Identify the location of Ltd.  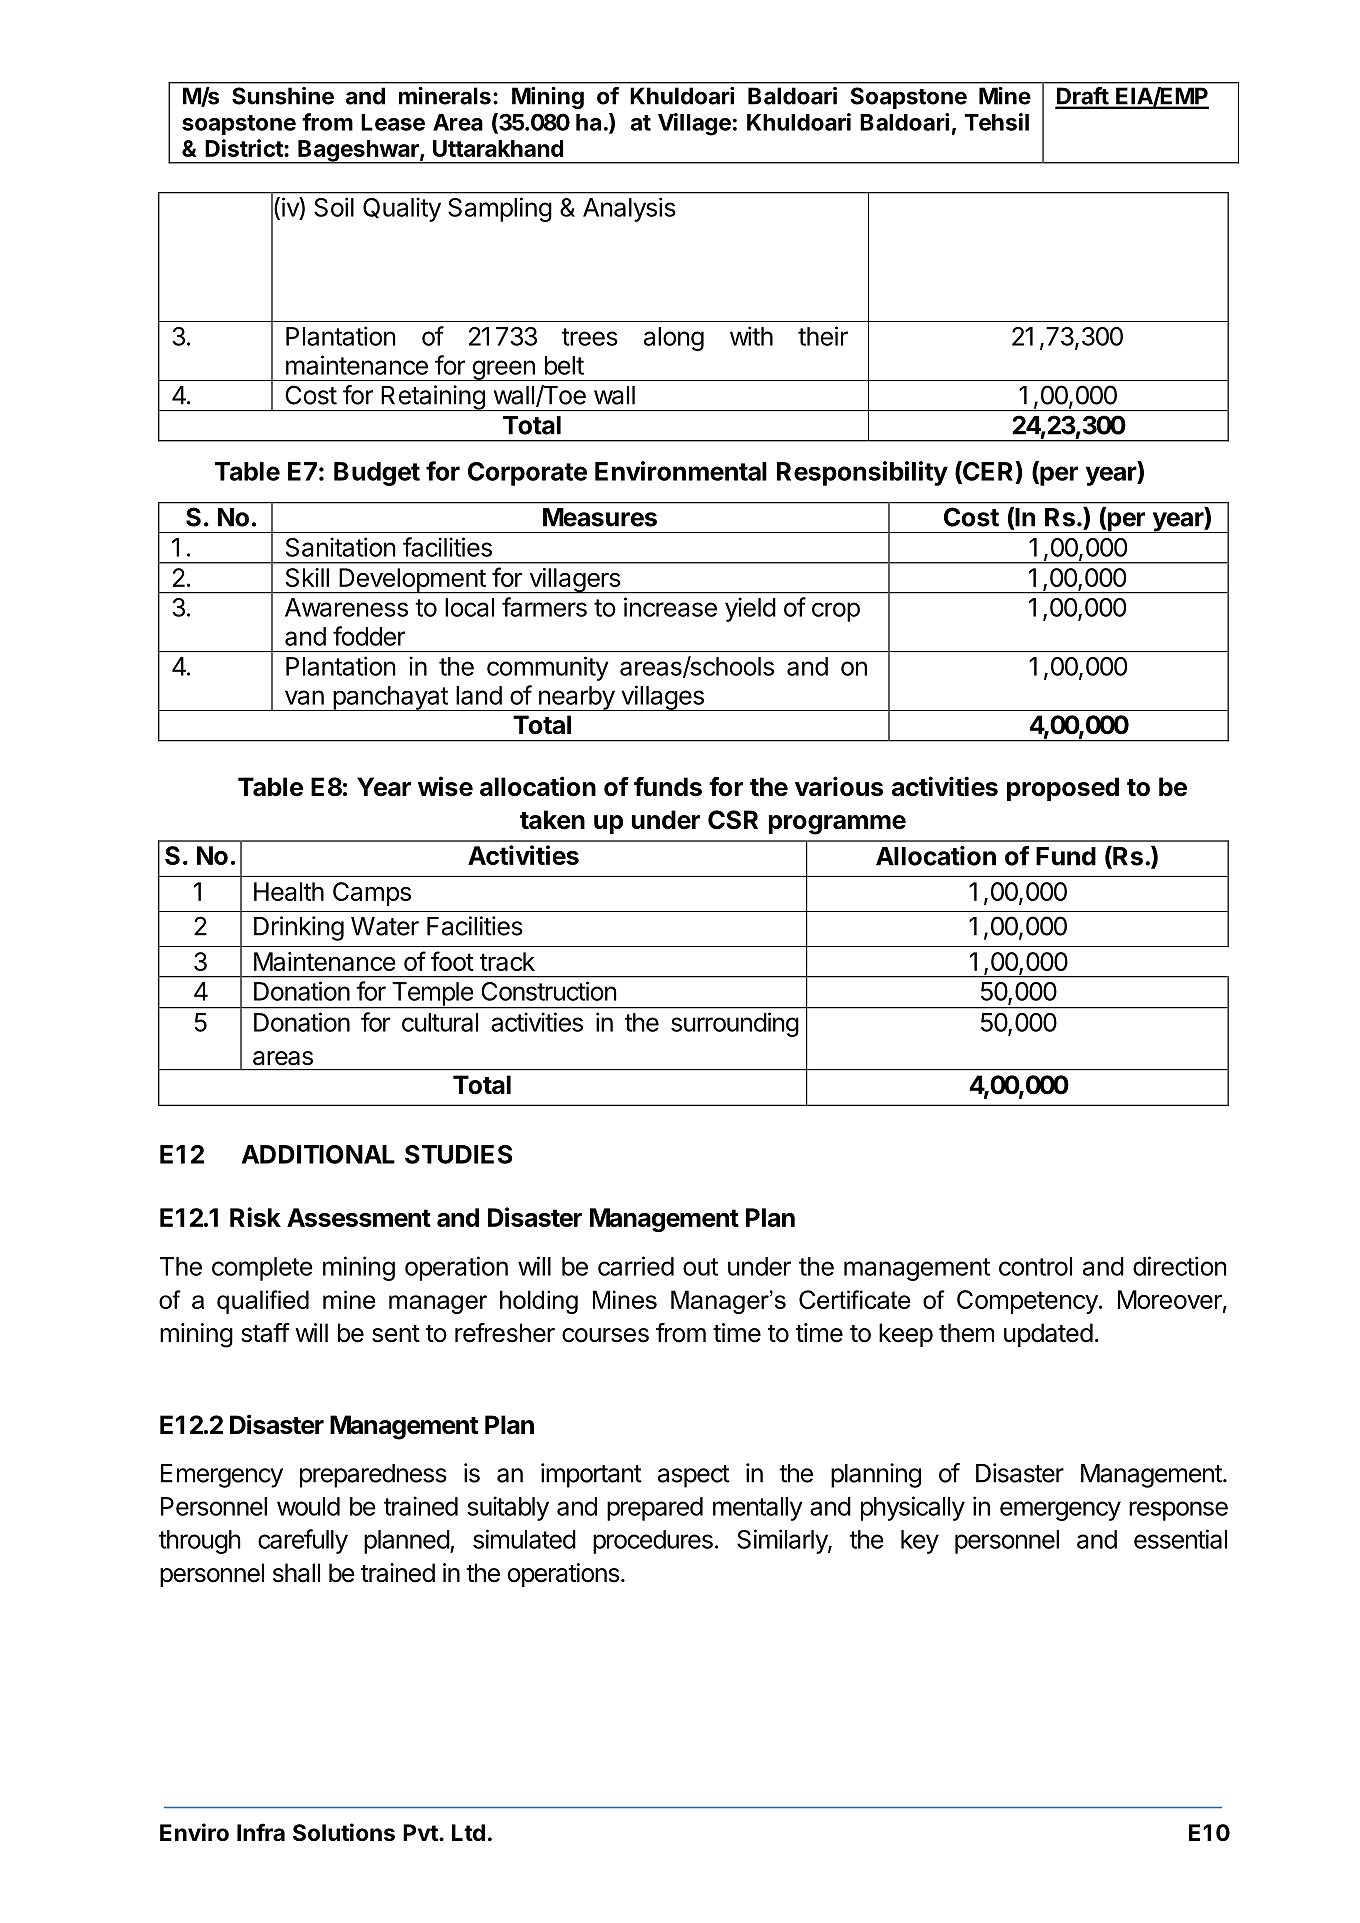
(468, 1832).
